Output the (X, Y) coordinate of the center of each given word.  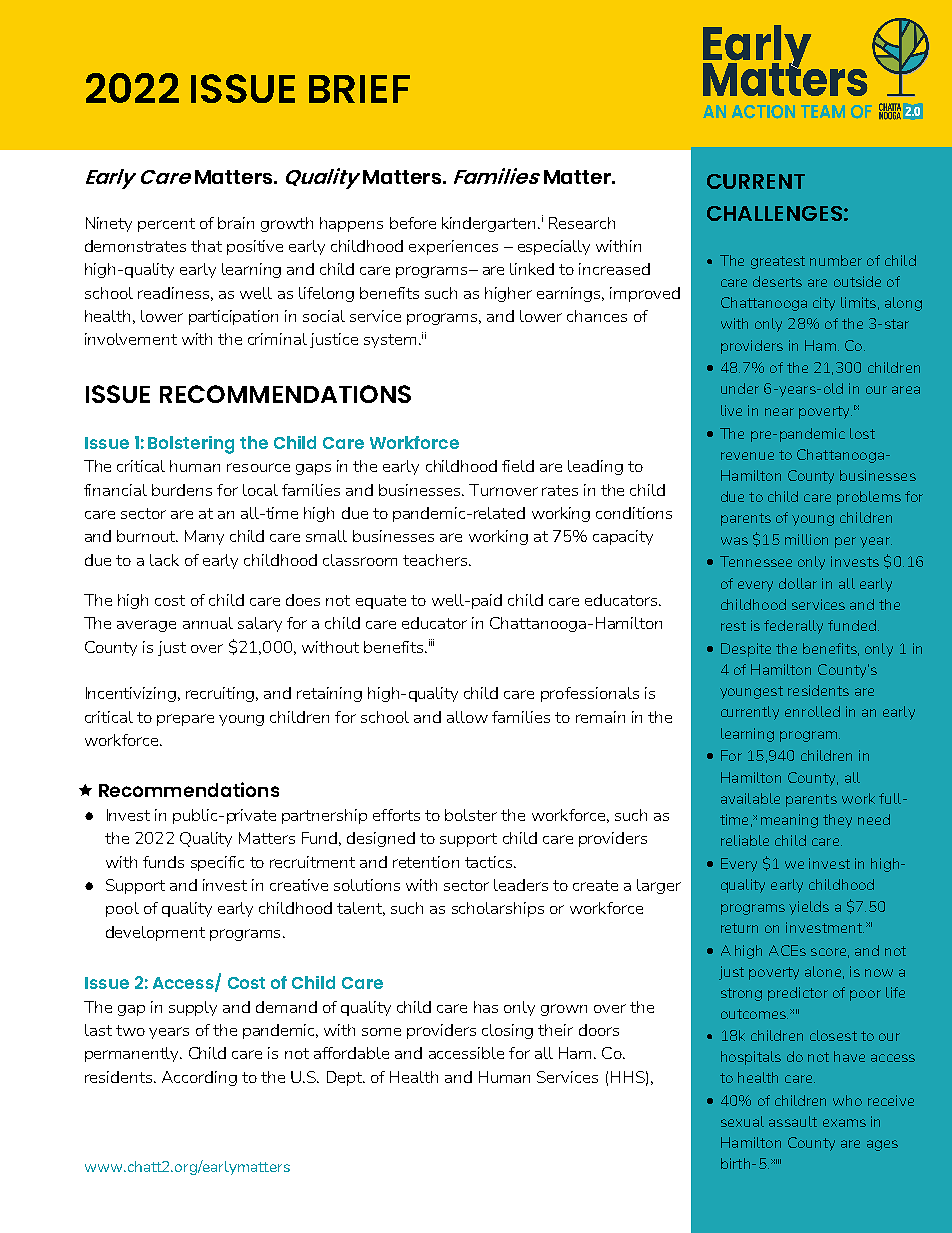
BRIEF (359, 89)
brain (236, 223)
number (836, 260)
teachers (436, 560)
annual (208, 623)
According (199, 1078)
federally (793, 627)
